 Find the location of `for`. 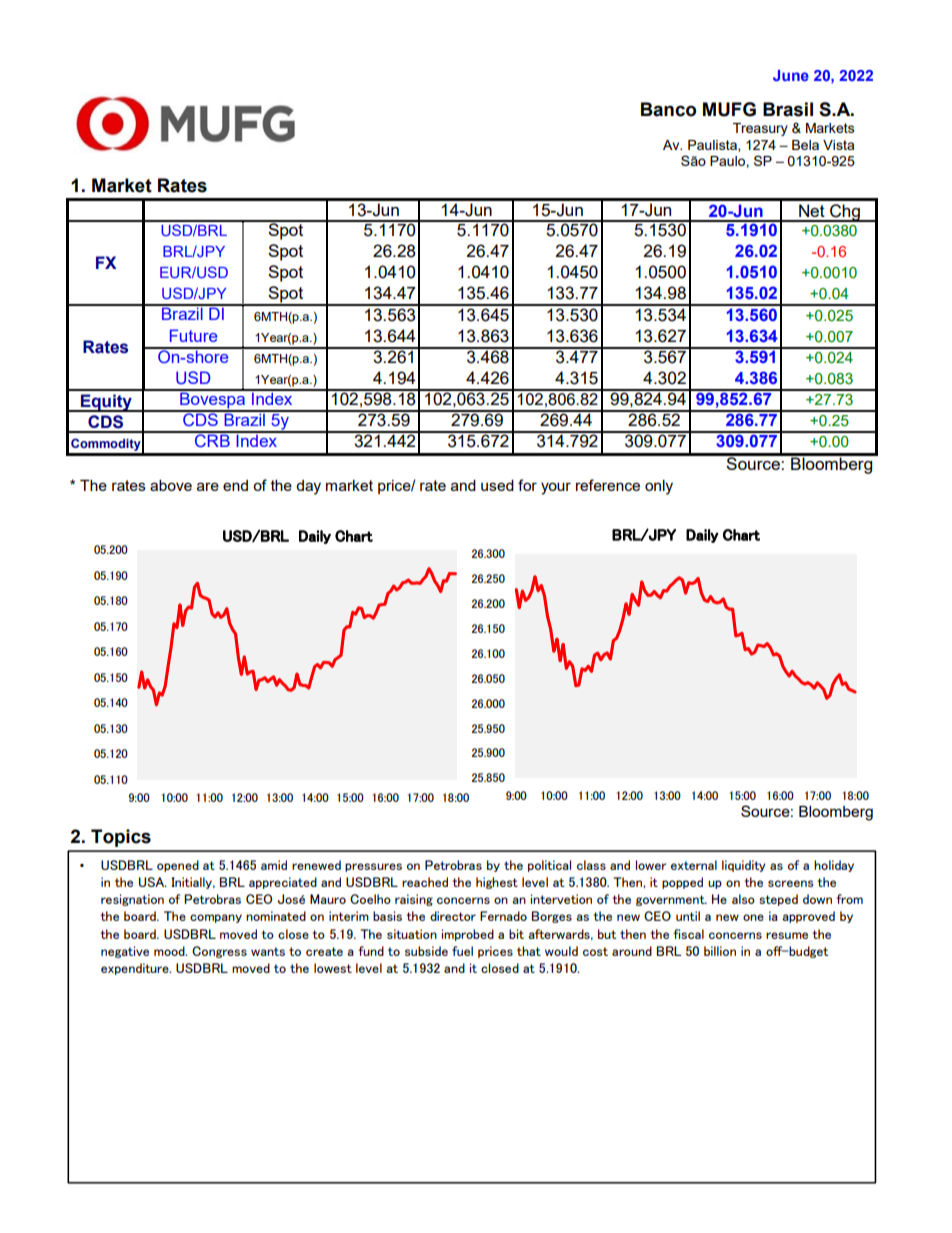

for is located at coordinates (527, 485).
